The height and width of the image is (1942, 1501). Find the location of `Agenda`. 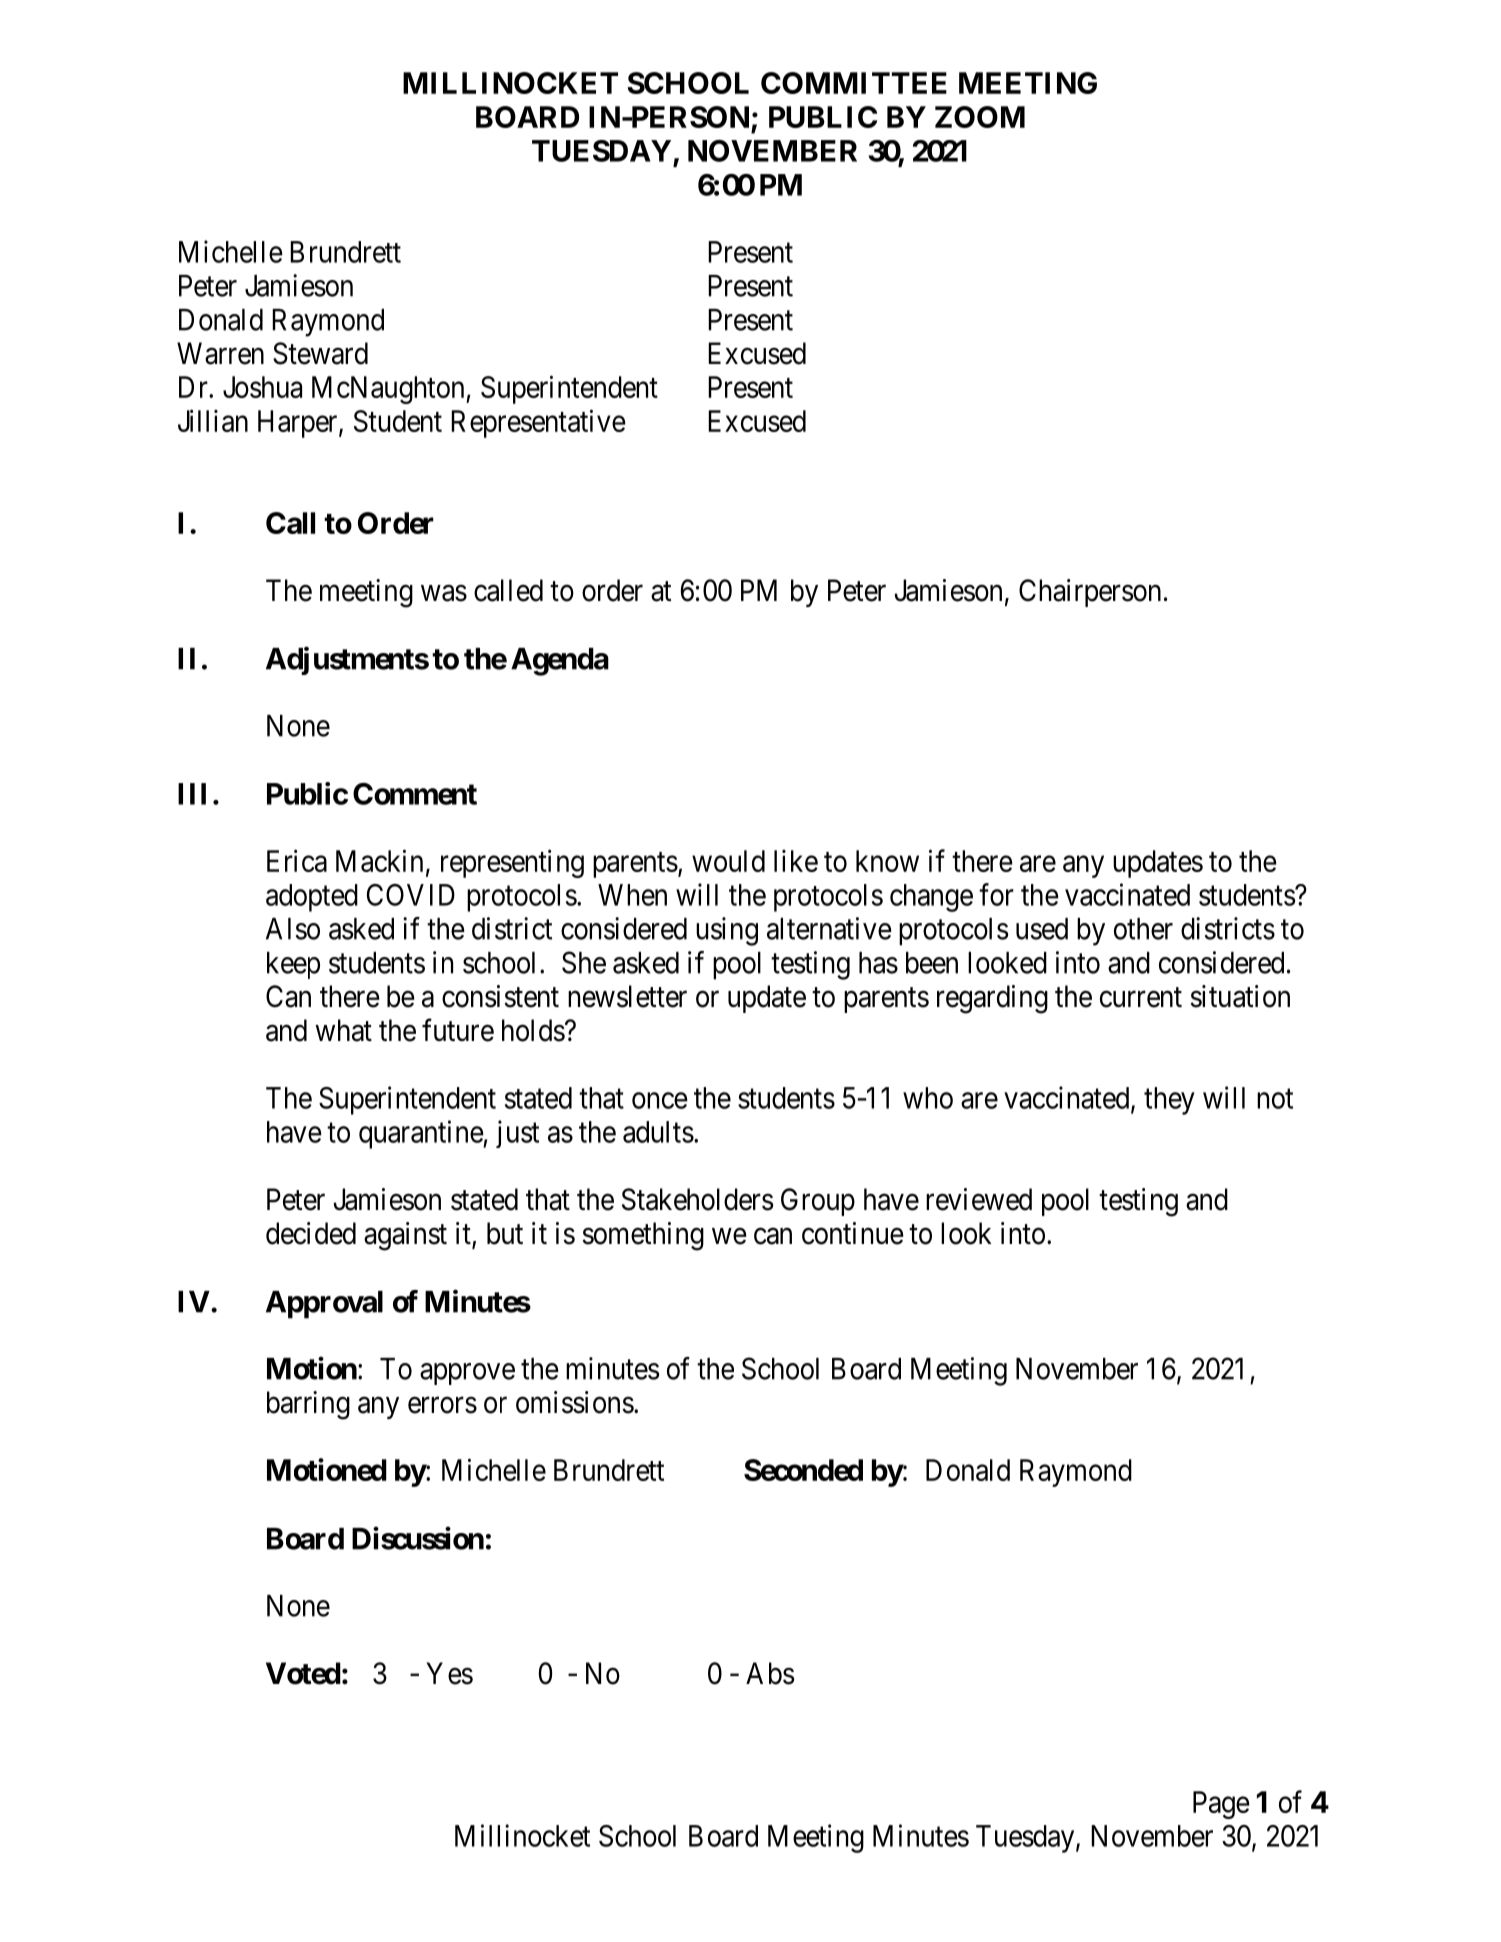

Agenda is located at coordinates (560, 662).
